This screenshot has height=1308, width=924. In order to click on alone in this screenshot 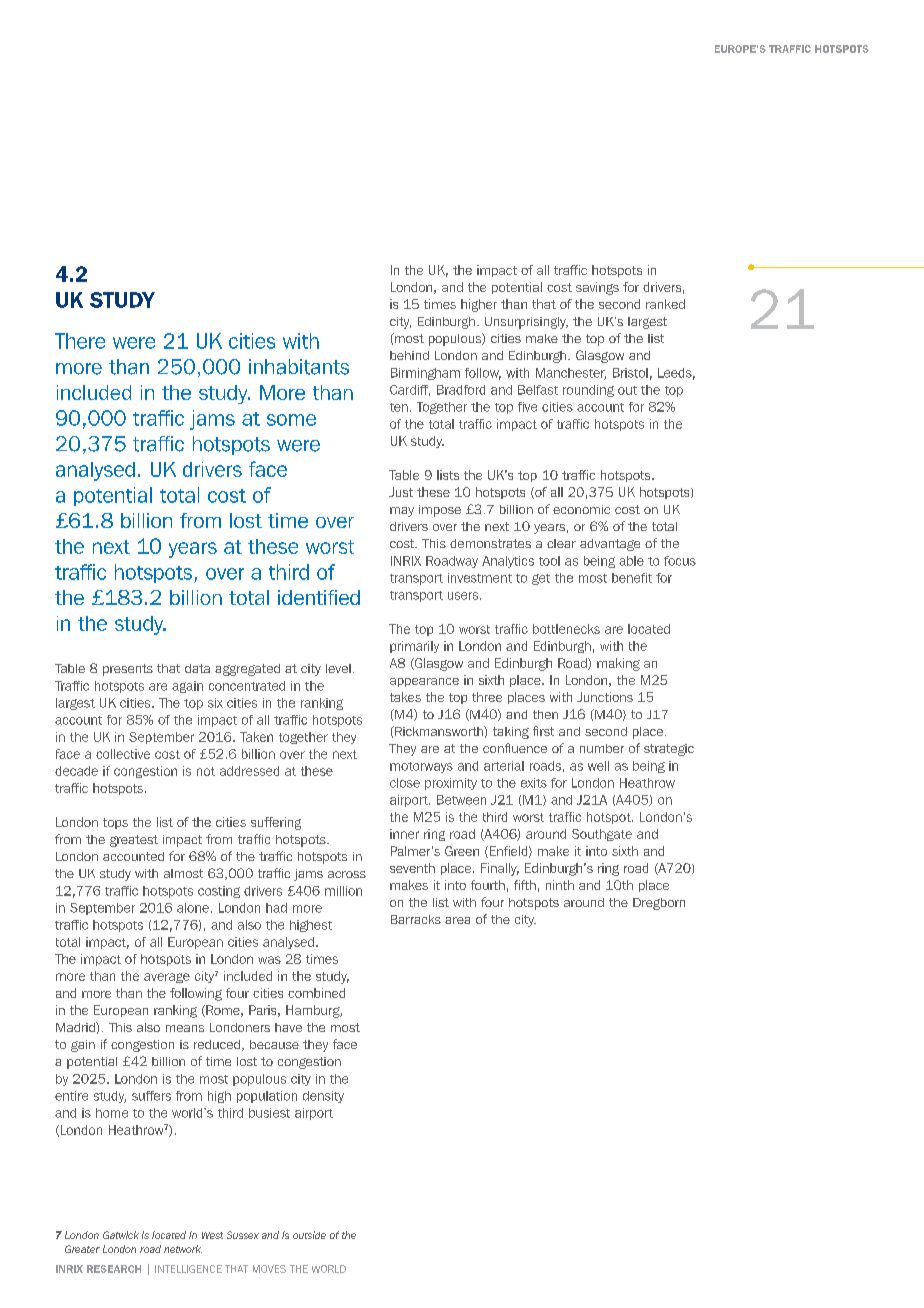, I will do `click(193, 908)`.
